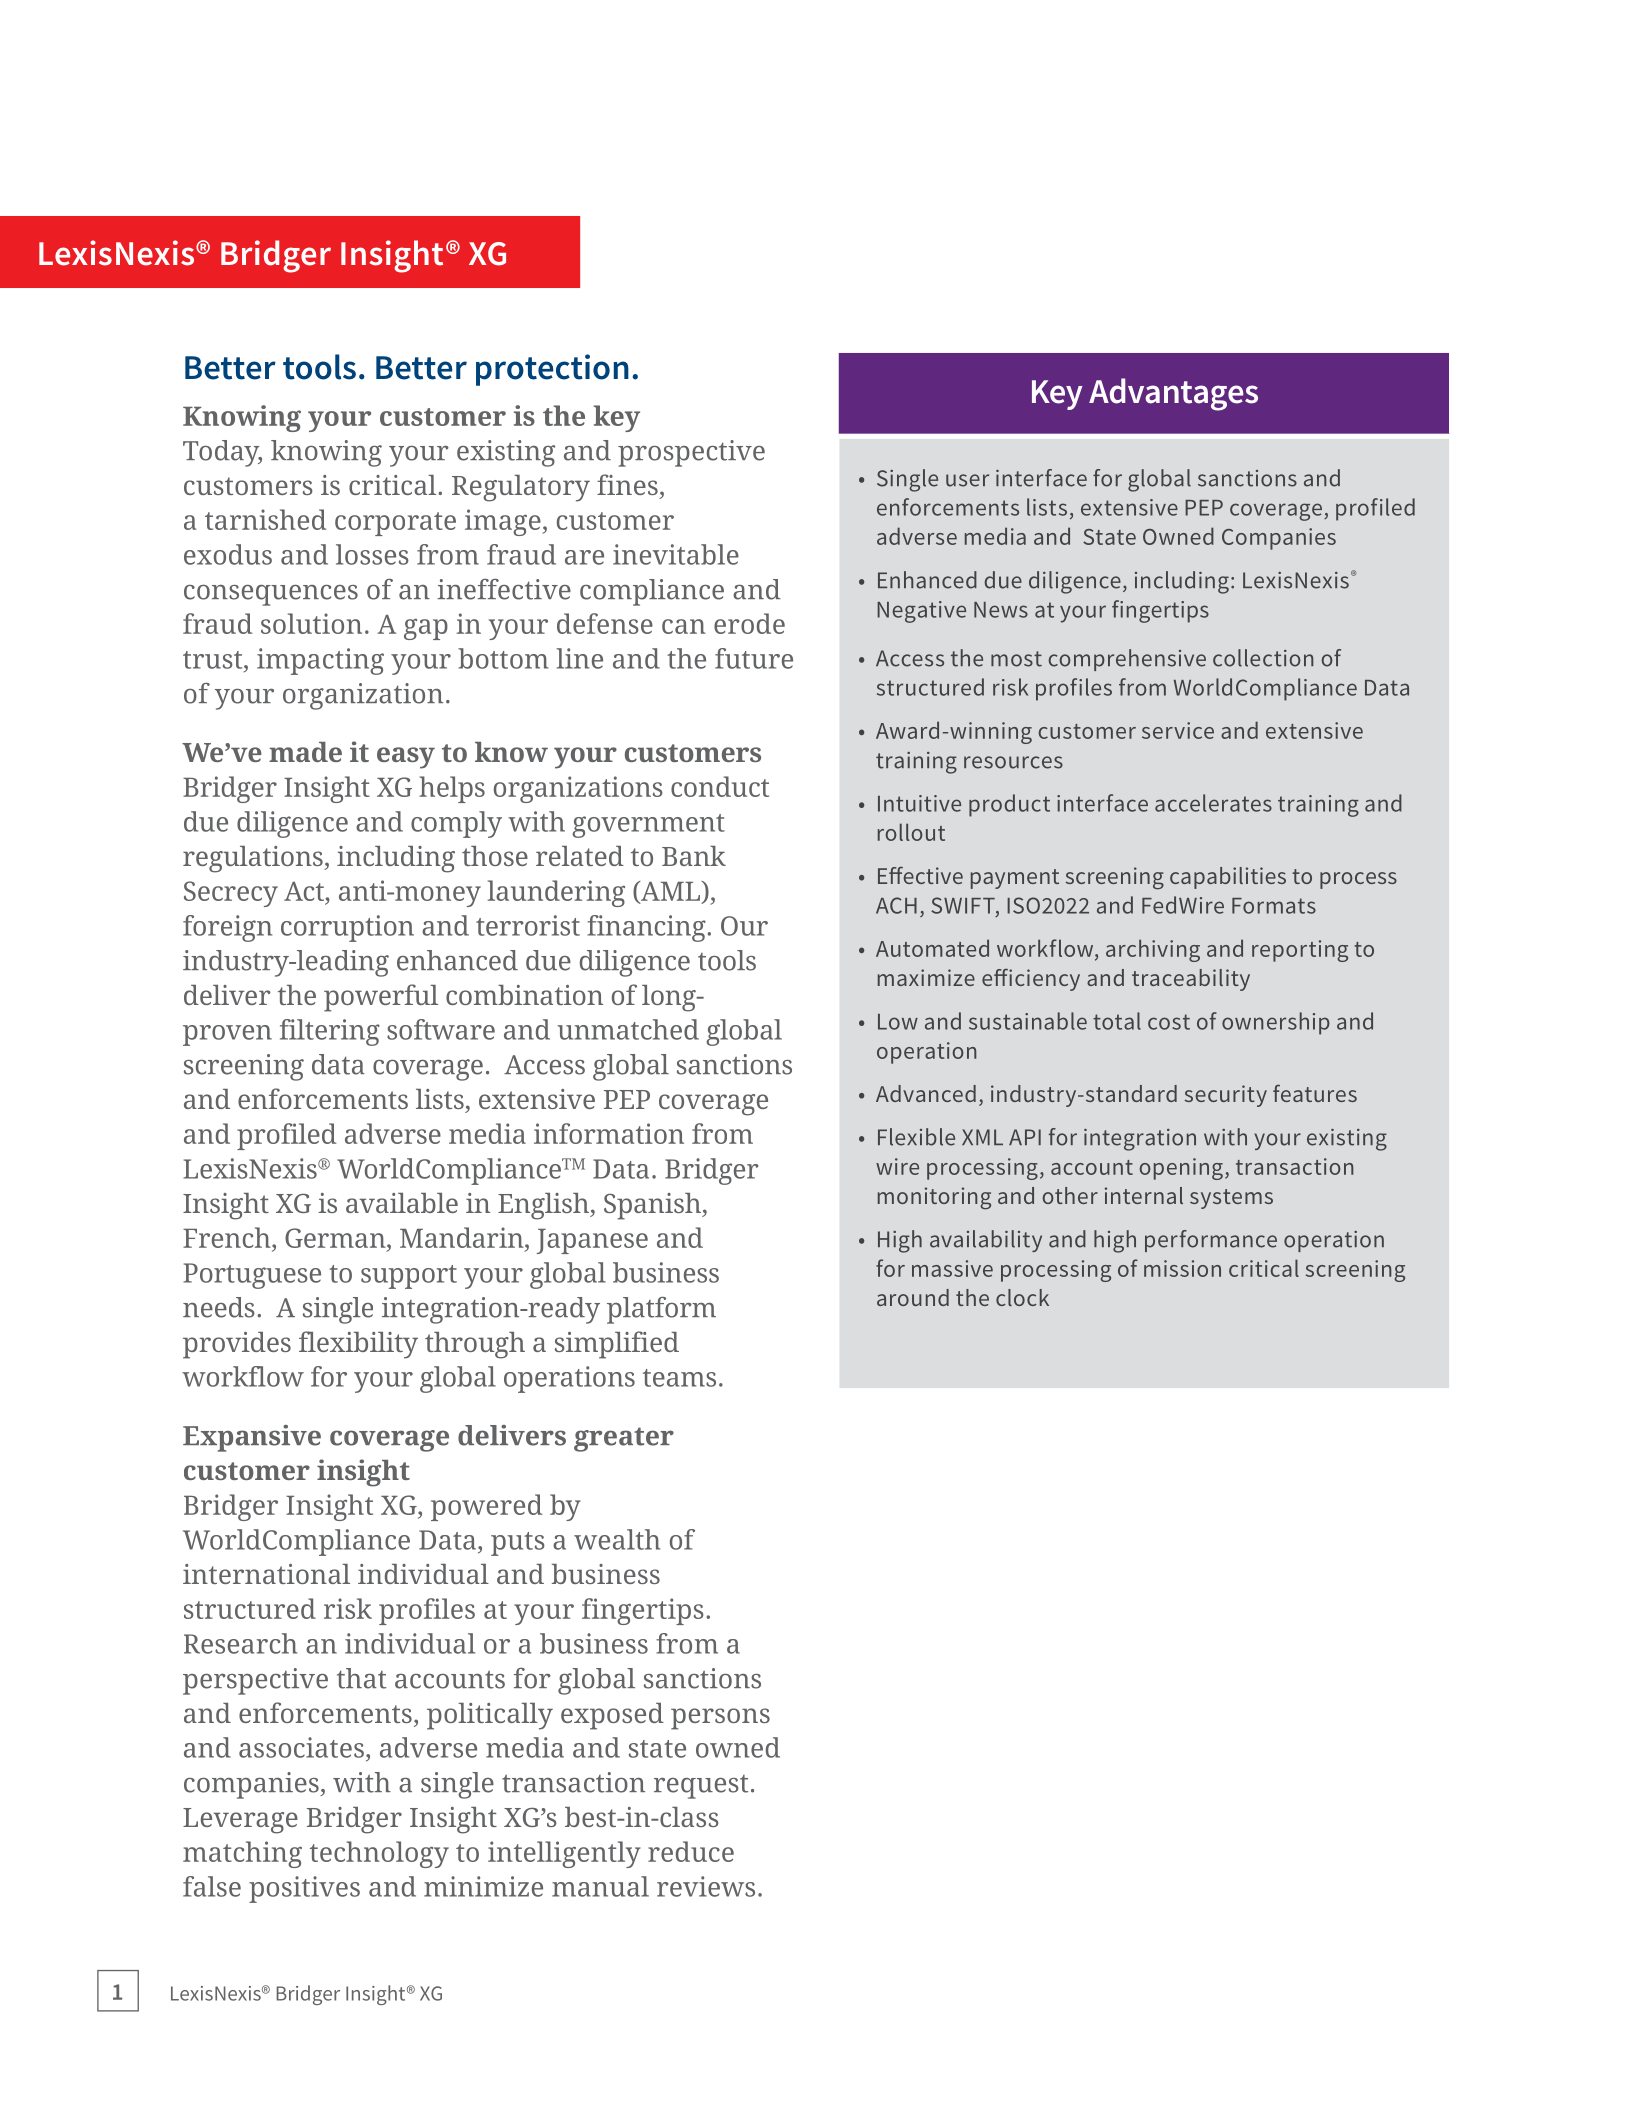 The width and height of the screenshot is (1633, 2114). Describe the element at coordinates (1022, 1297) in the screenshot. I see `clock` at that location.
